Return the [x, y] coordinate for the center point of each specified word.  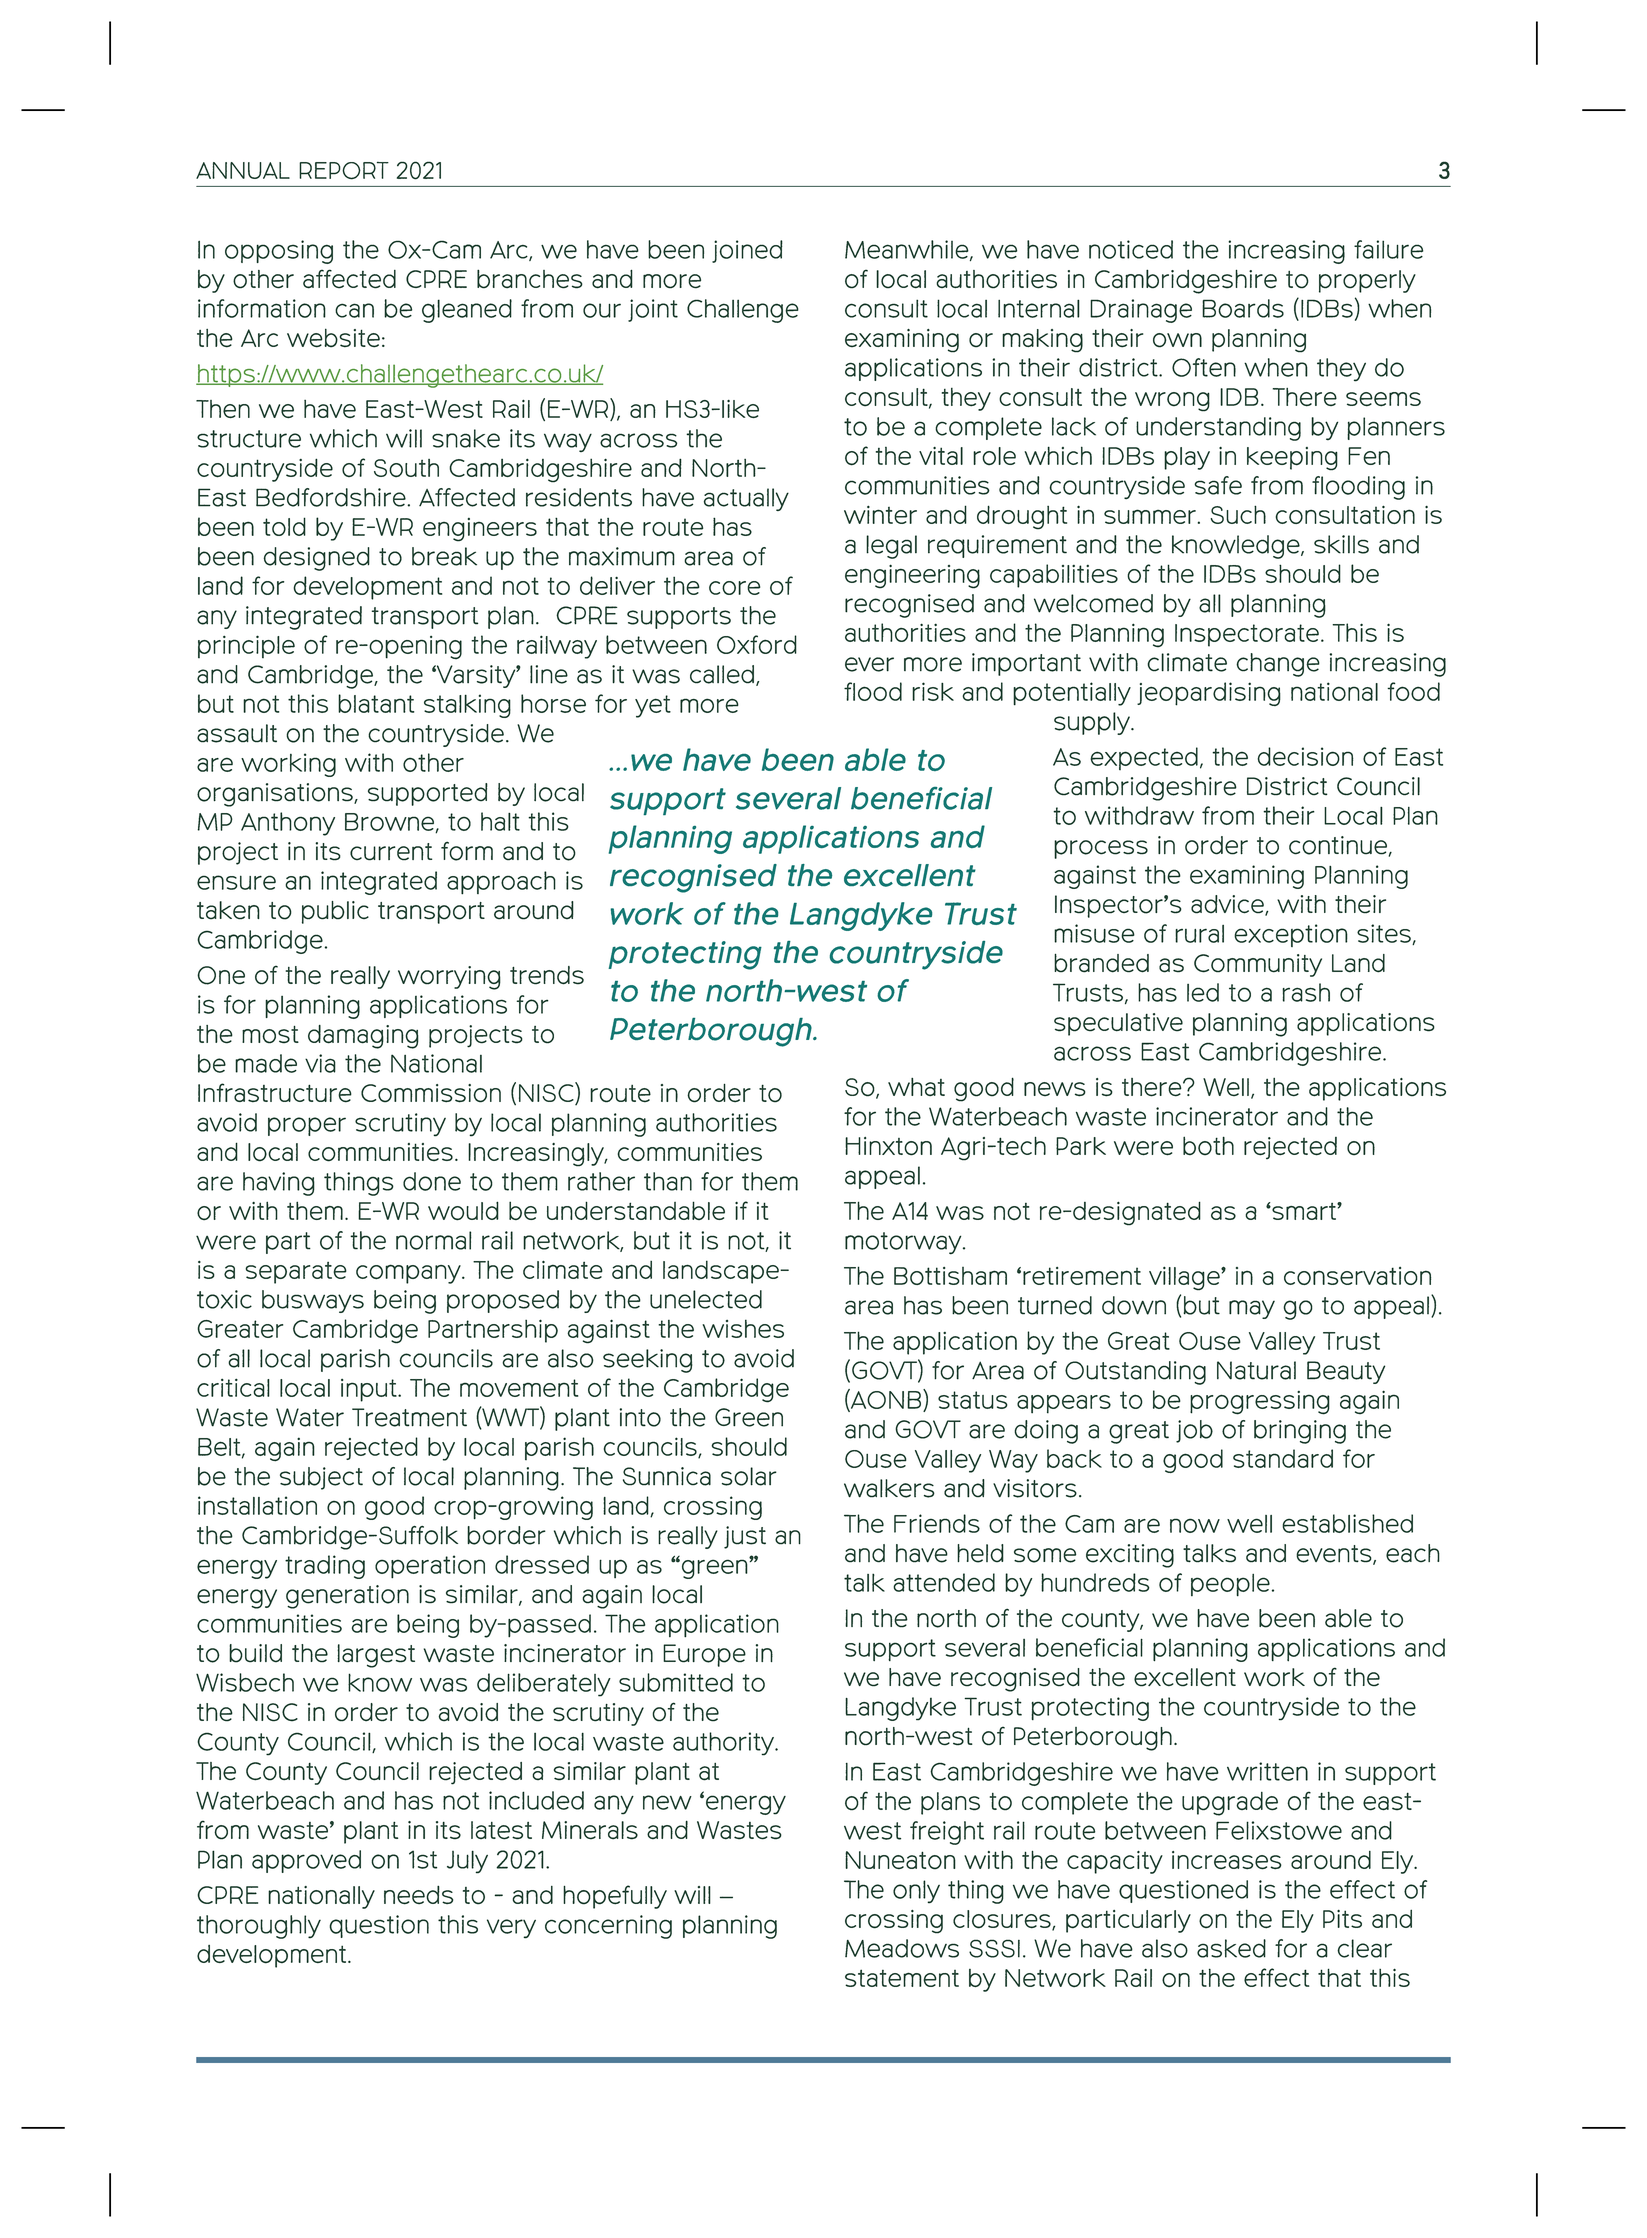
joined [747, 251]
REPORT [344, 171]
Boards [1243, 308]
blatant [376, 703]
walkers [889, 1488]
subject [321, 1478]
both [1208, 1146]
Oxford [757, 644]
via [320, 1063]
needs [418, 1895]
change [1278, 665]
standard [1283, 1458]
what [916, 1087]
